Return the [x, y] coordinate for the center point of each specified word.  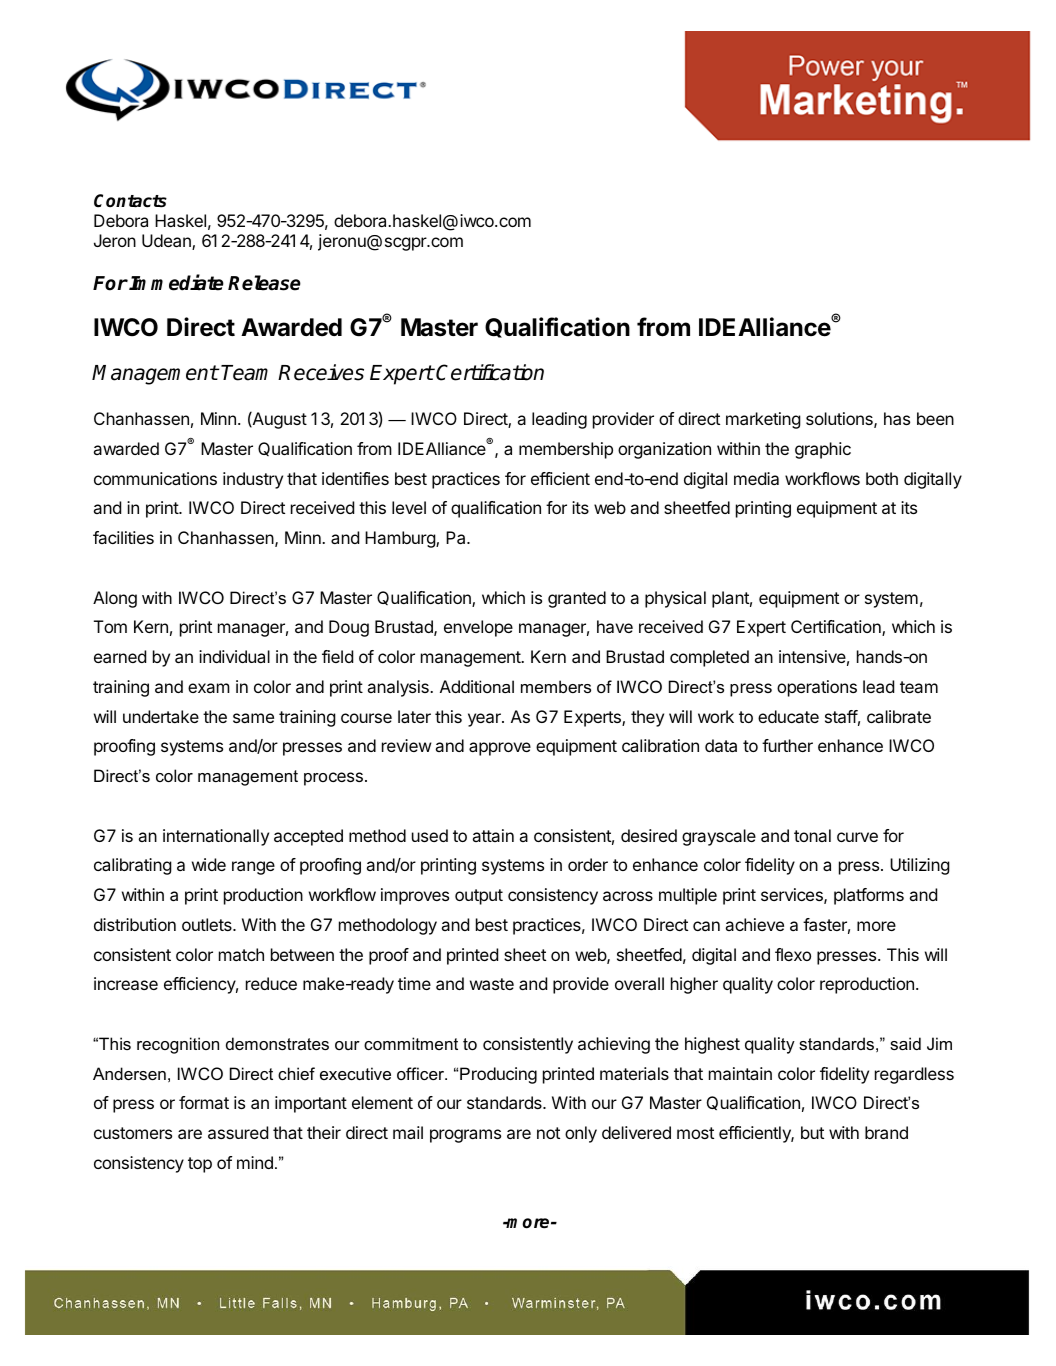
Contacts [130, 201]
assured [238, 1132]
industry [253, 480]
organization [664, 450]
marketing [763, 420]
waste [492, 984]
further [787, 745]
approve [500, 749]
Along [115, 599]
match [241, 954]
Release [264, 283]
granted [577, 599]
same [253, 718]
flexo [793, 954]
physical [675, 599]
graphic [823, 450]
